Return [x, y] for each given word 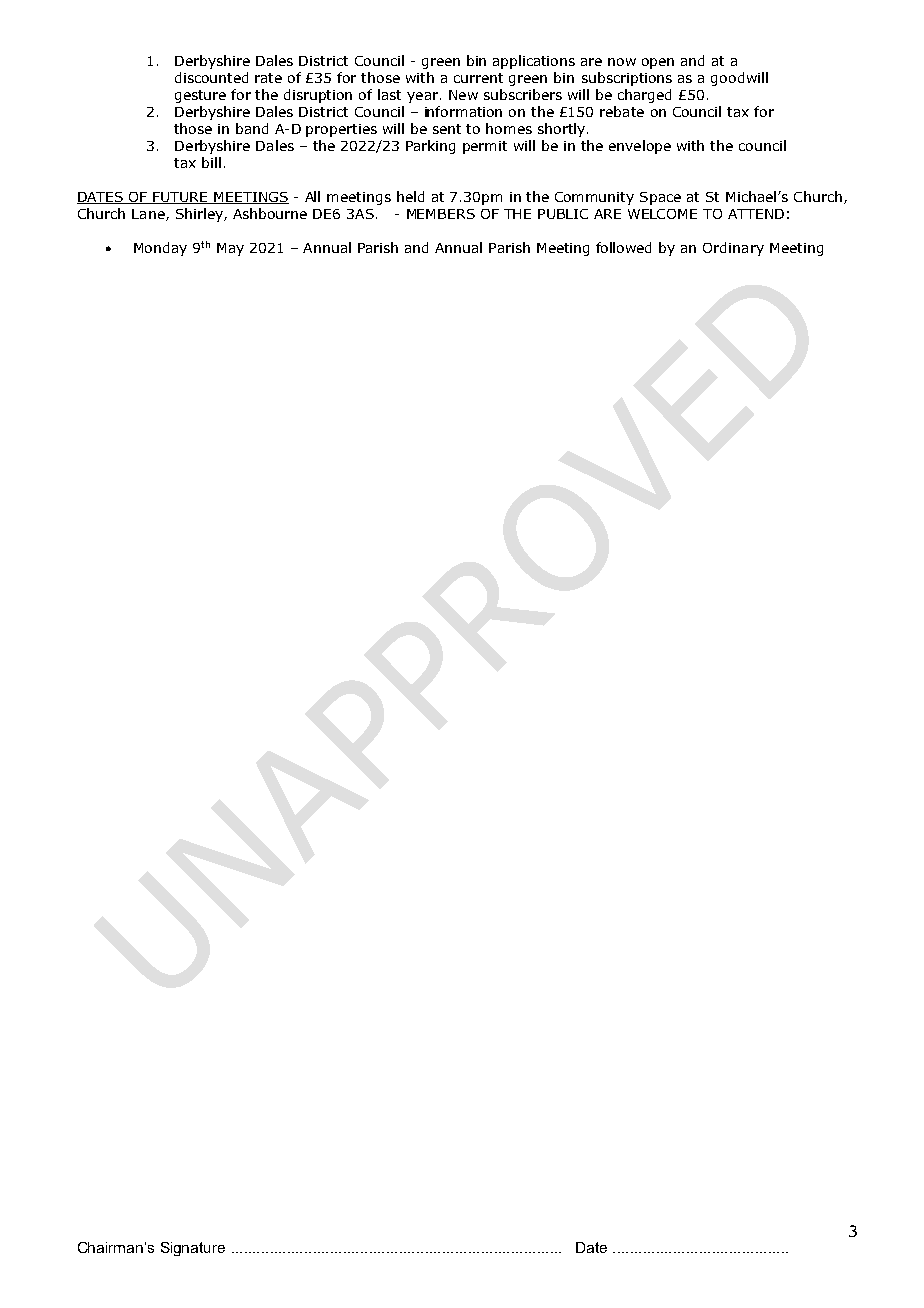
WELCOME [662, 214]
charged [644, 96]
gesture [200, 96]
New [463, 95]
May [230, 249]
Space [660, 198]
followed [623, 247]
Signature [193, 1249]
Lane [149, 215]
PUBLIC [563, 214]
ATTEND [756, 214]
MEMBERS [441, 214]
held [410, 196]
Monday [160, 249]
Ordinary [733, 249]
